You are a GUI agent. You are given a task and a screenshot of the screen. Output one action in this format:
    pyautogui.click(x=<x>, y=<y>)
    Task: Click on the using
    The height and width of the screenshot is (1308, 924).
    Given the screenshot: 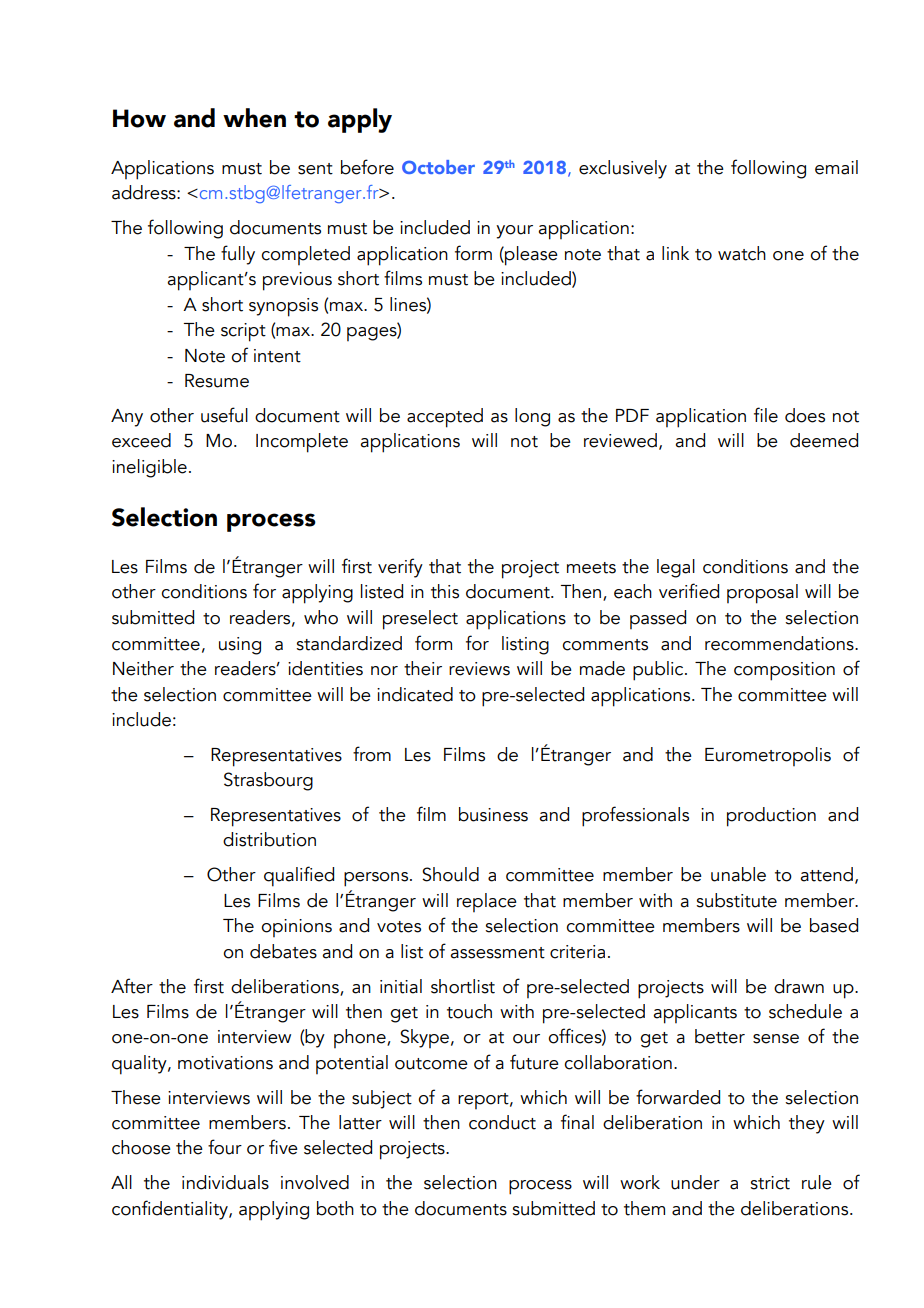 What is the action you would take?
    pyautogui.click(x=240, y=646)
